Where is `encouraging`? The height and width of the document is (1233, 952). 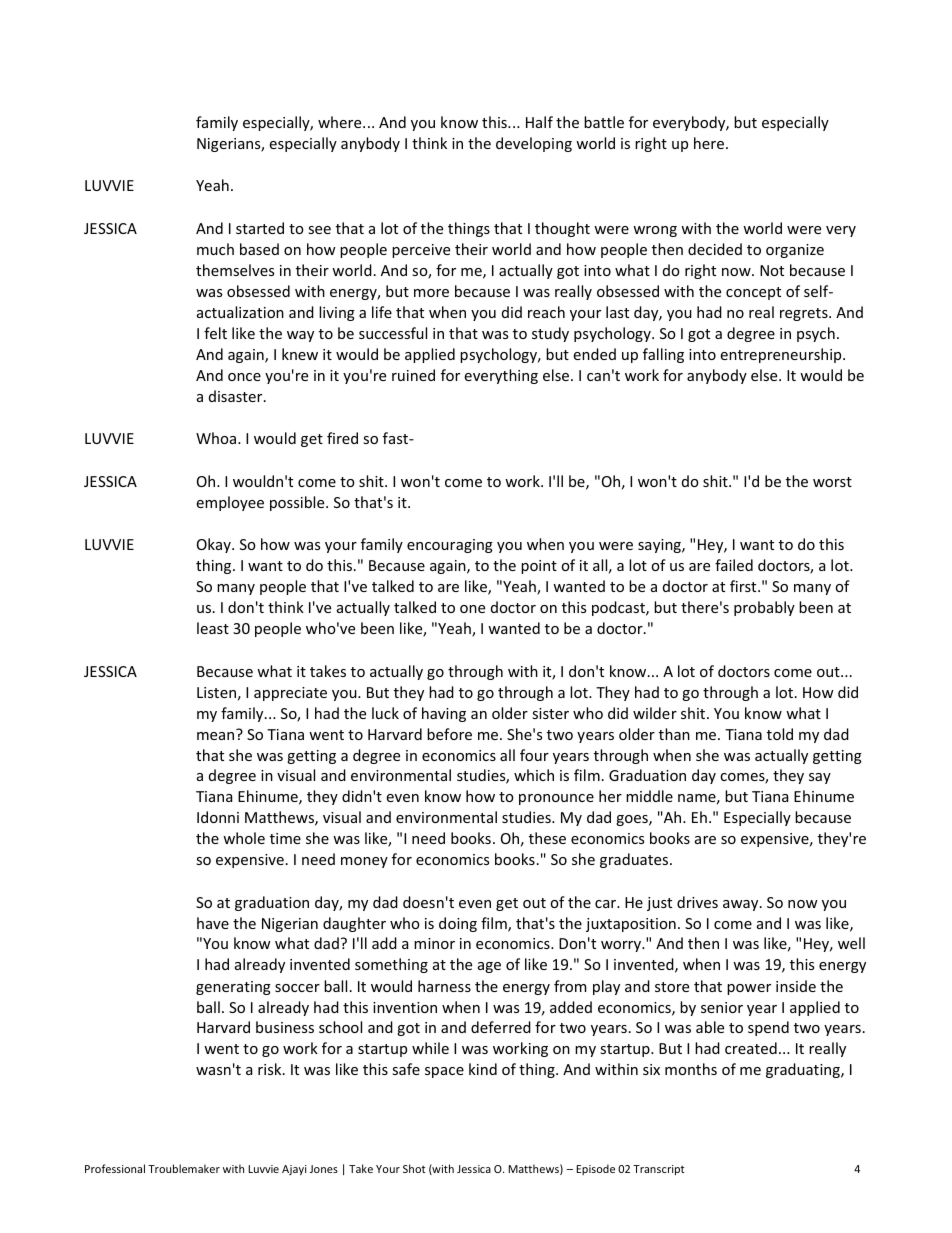 encouraging is located at coordinates (450, 546).
